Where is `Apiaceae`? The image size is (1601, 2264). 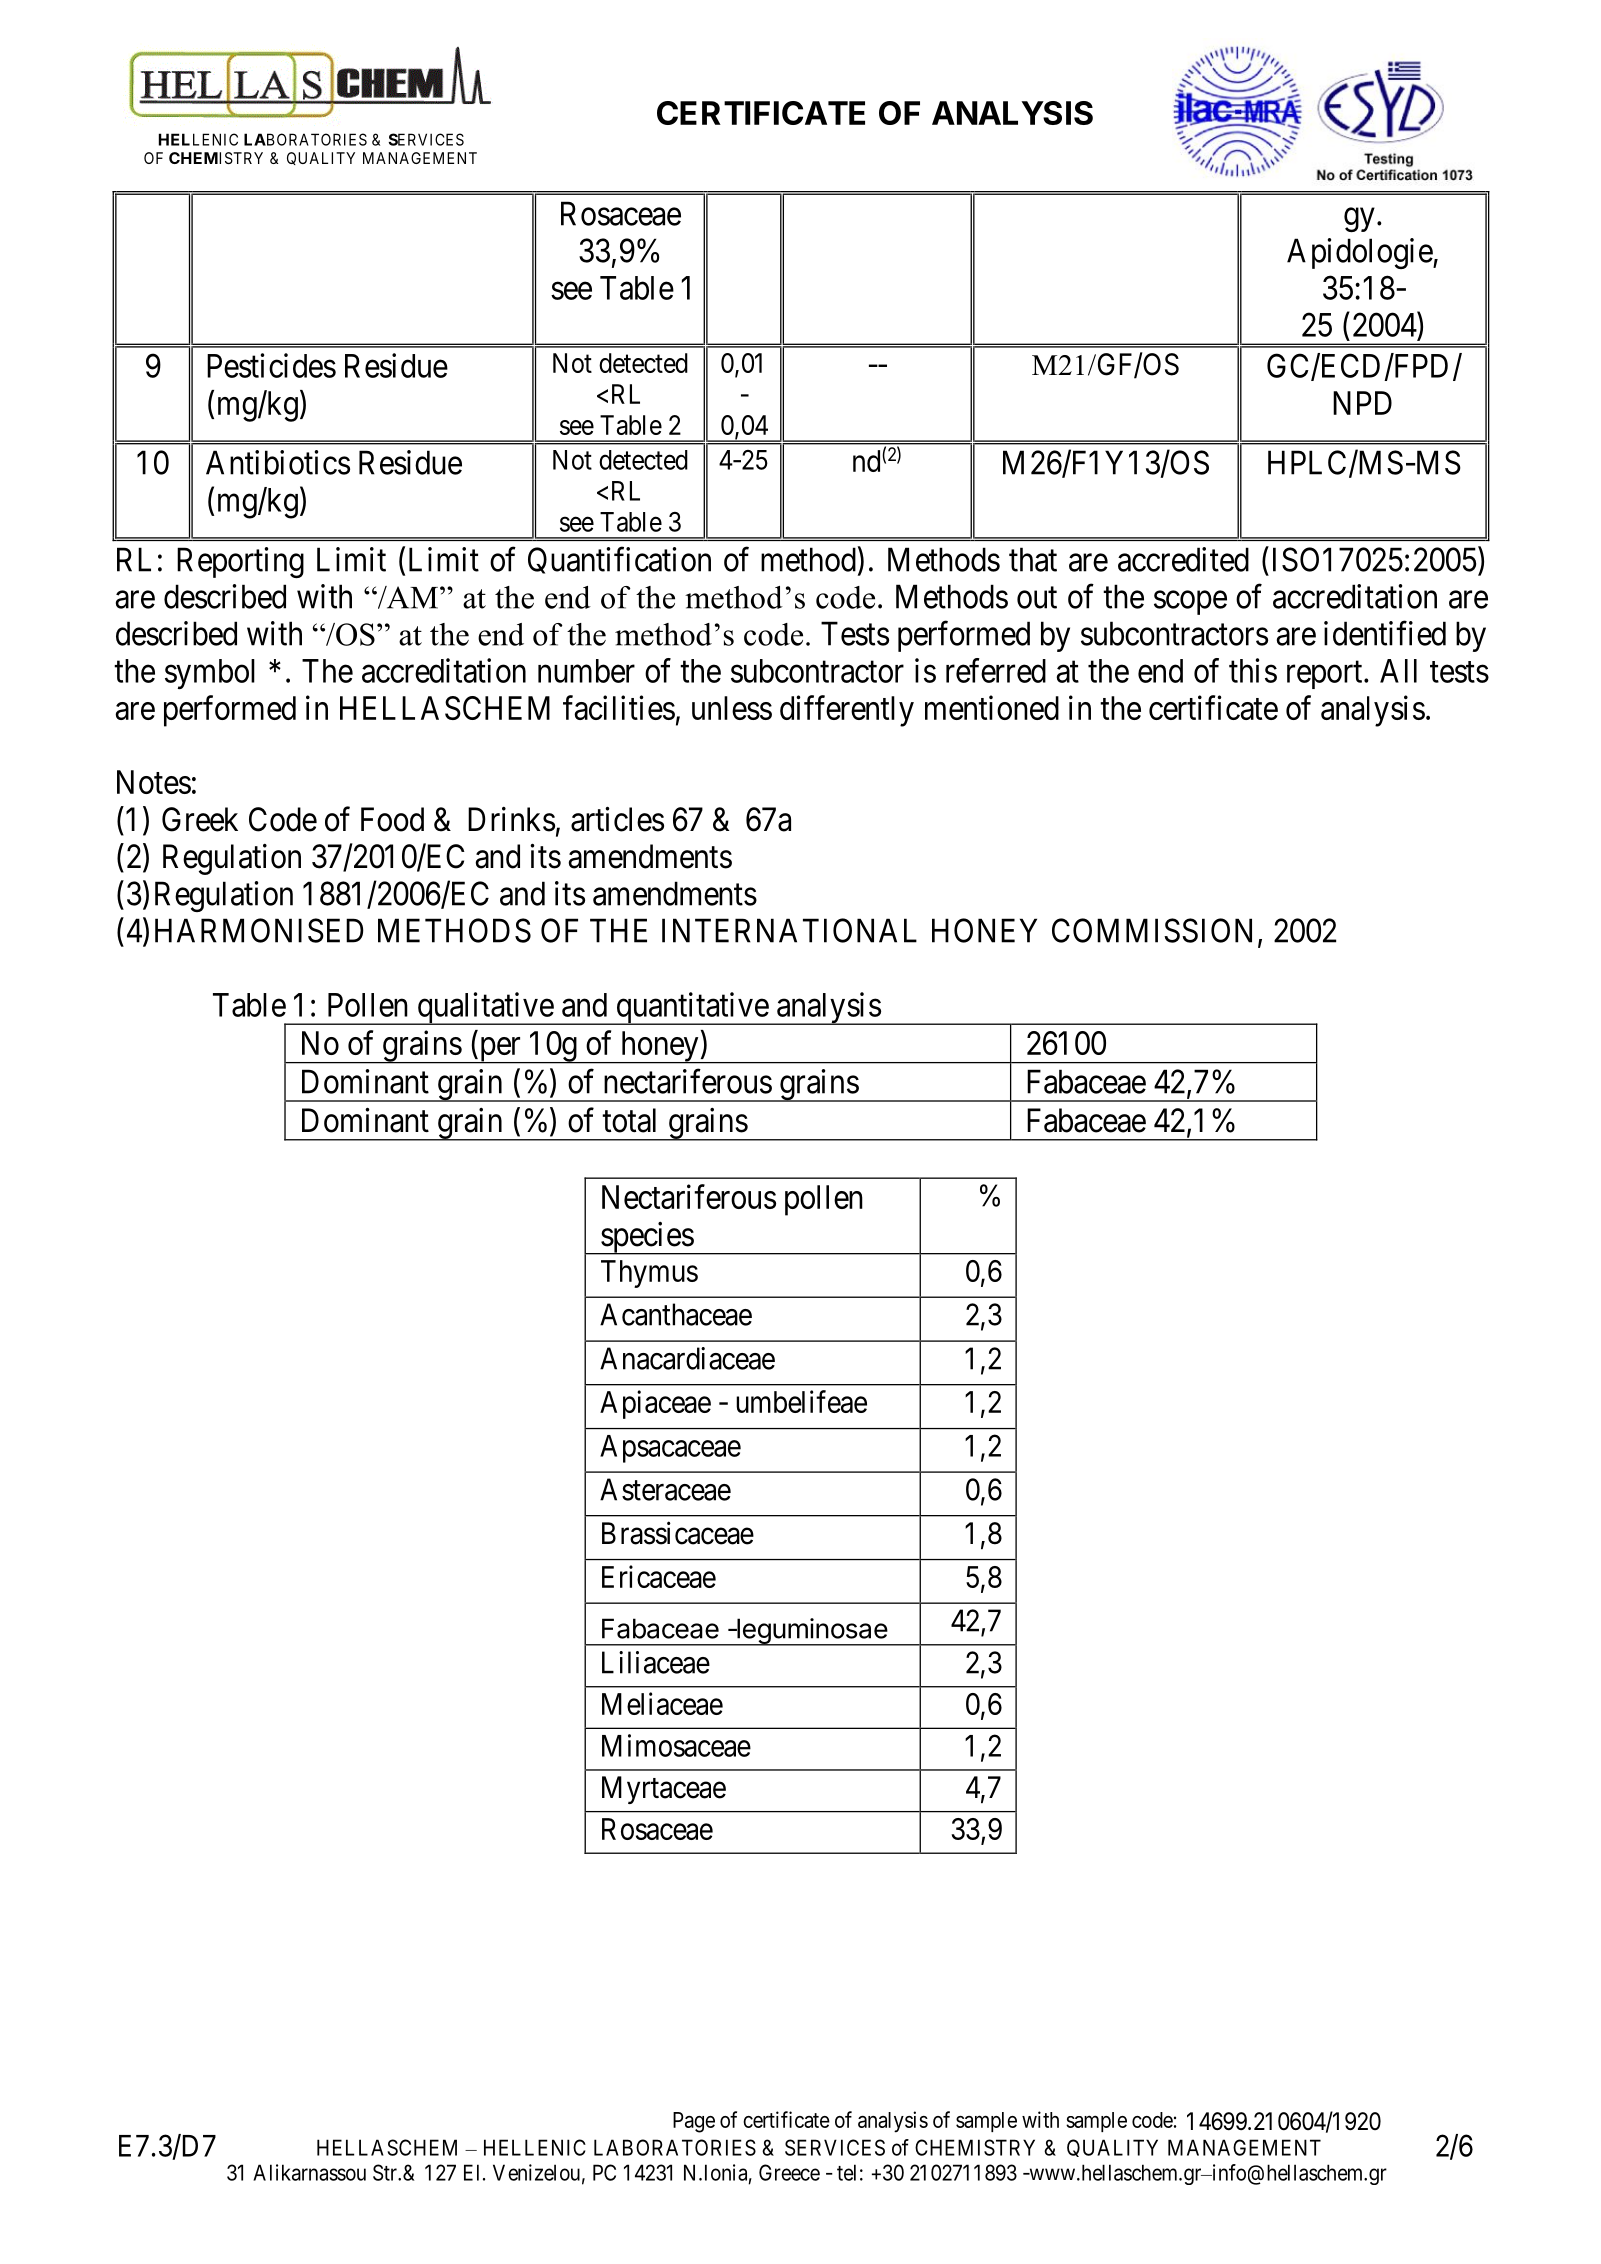
Apiaceae is located at coordinates (655, 1404).
